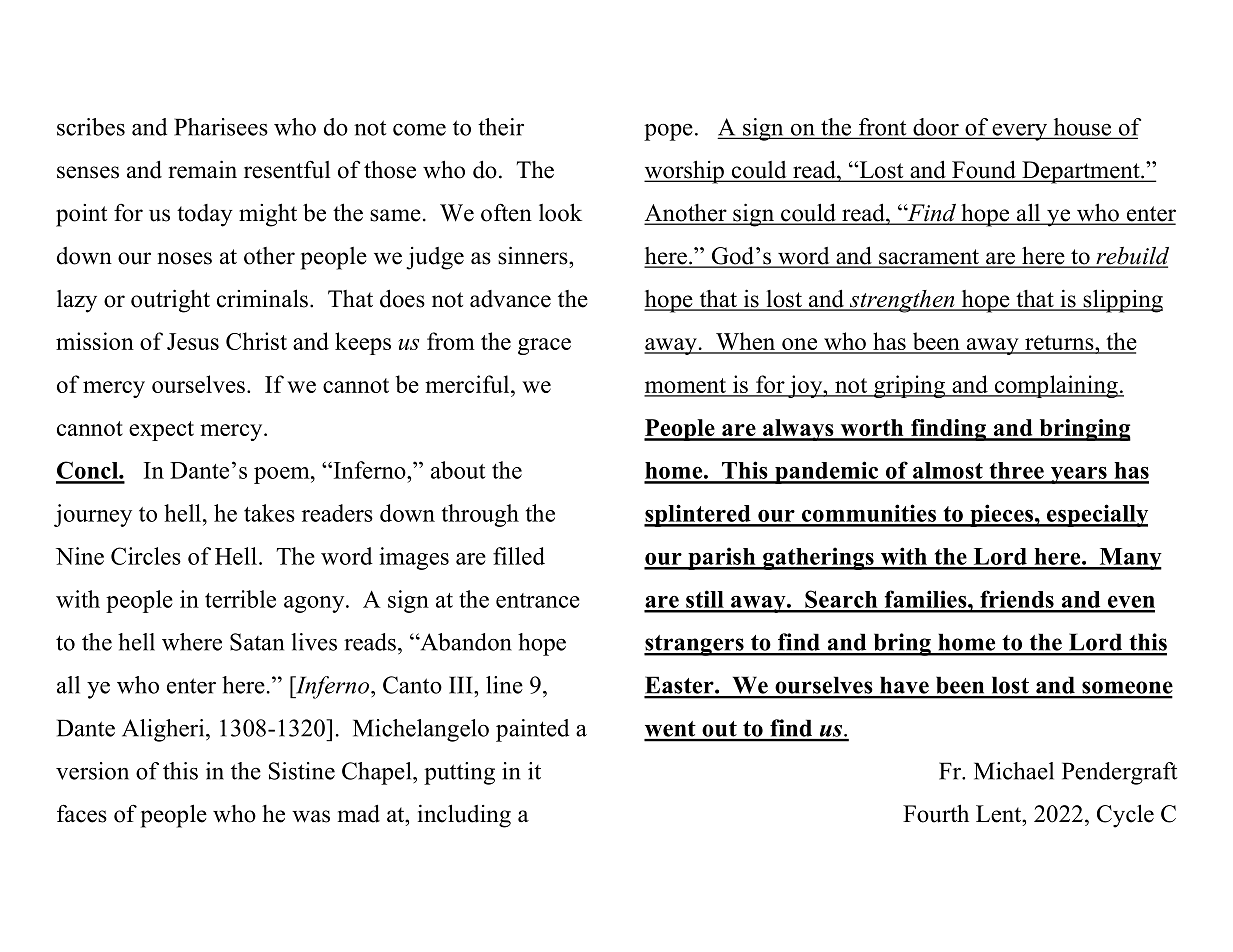 The height and width of the page is (952, 1233). Describe the element at coordinates (510, 299) in the page. I see `advance` at that location.
